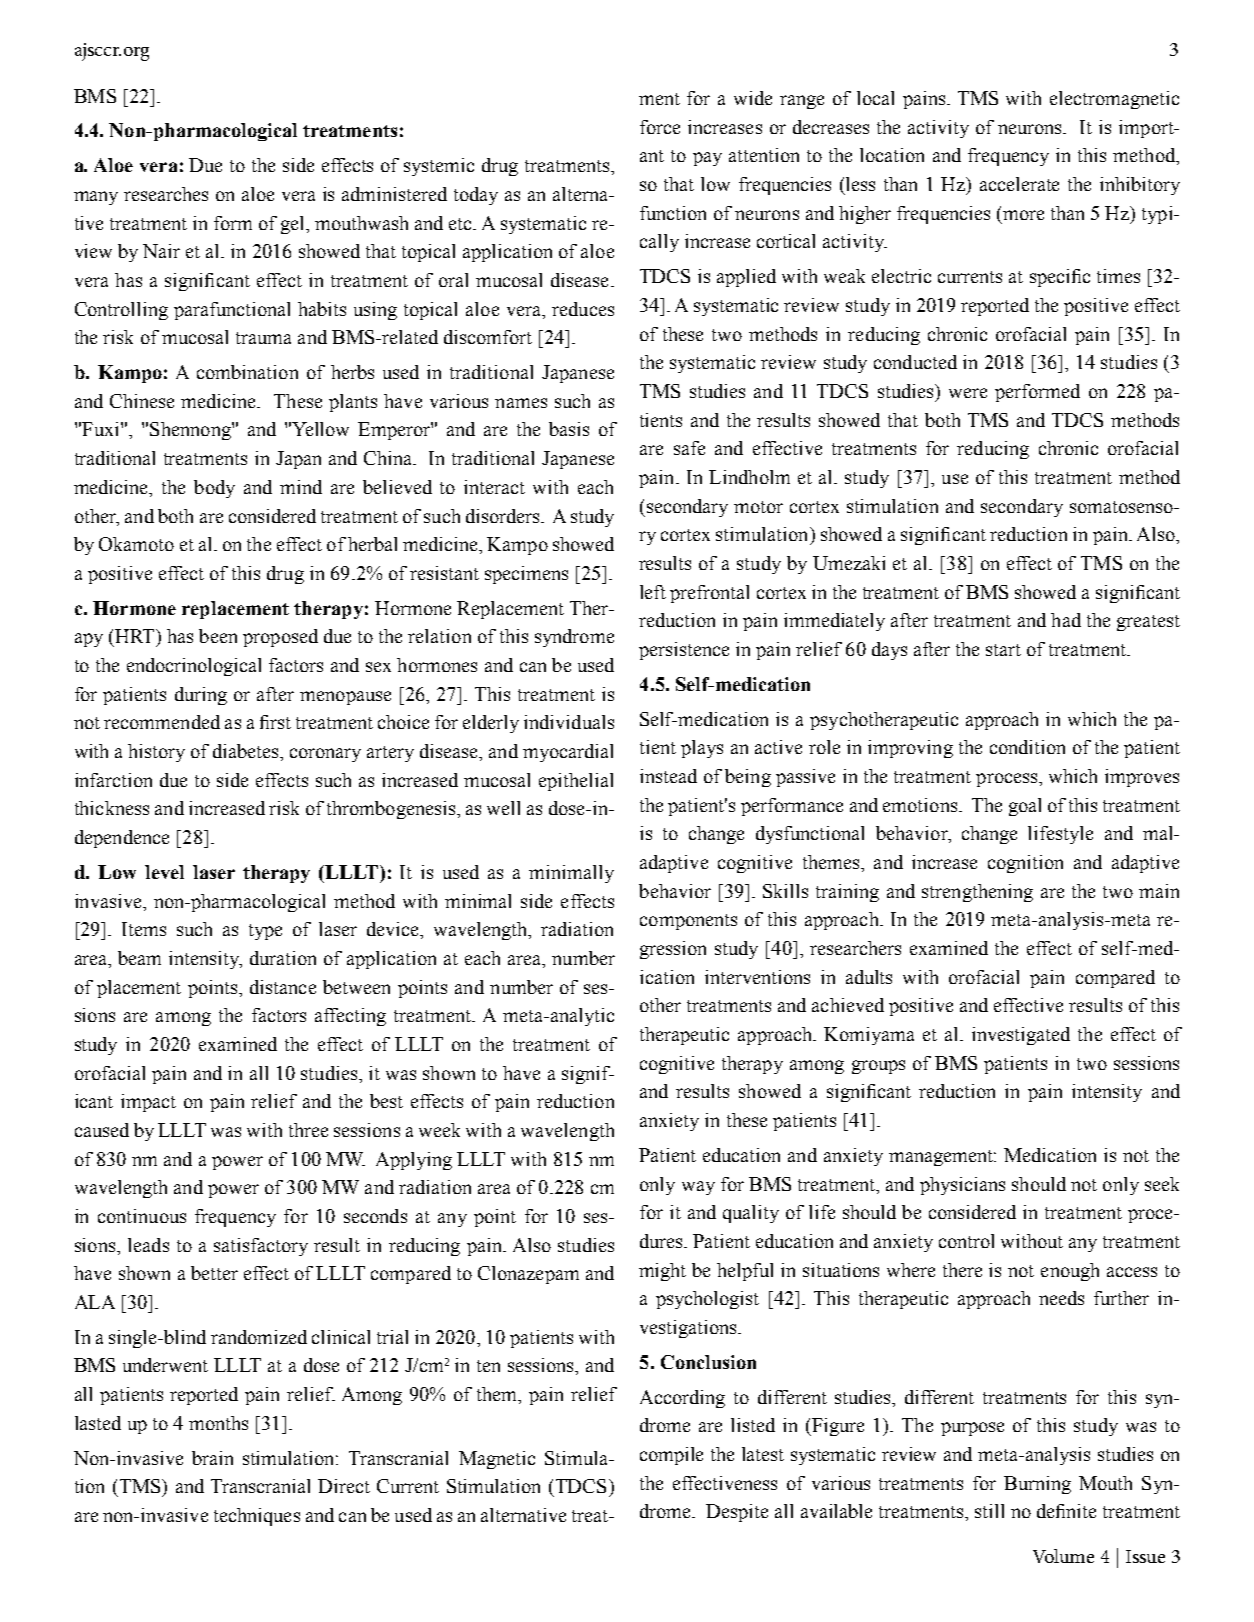 The height and width of the document is (1622, 1254). What do you see at coordinates (1066, 620) in the document?
I see `had` at bounding box center [1066, 620].
